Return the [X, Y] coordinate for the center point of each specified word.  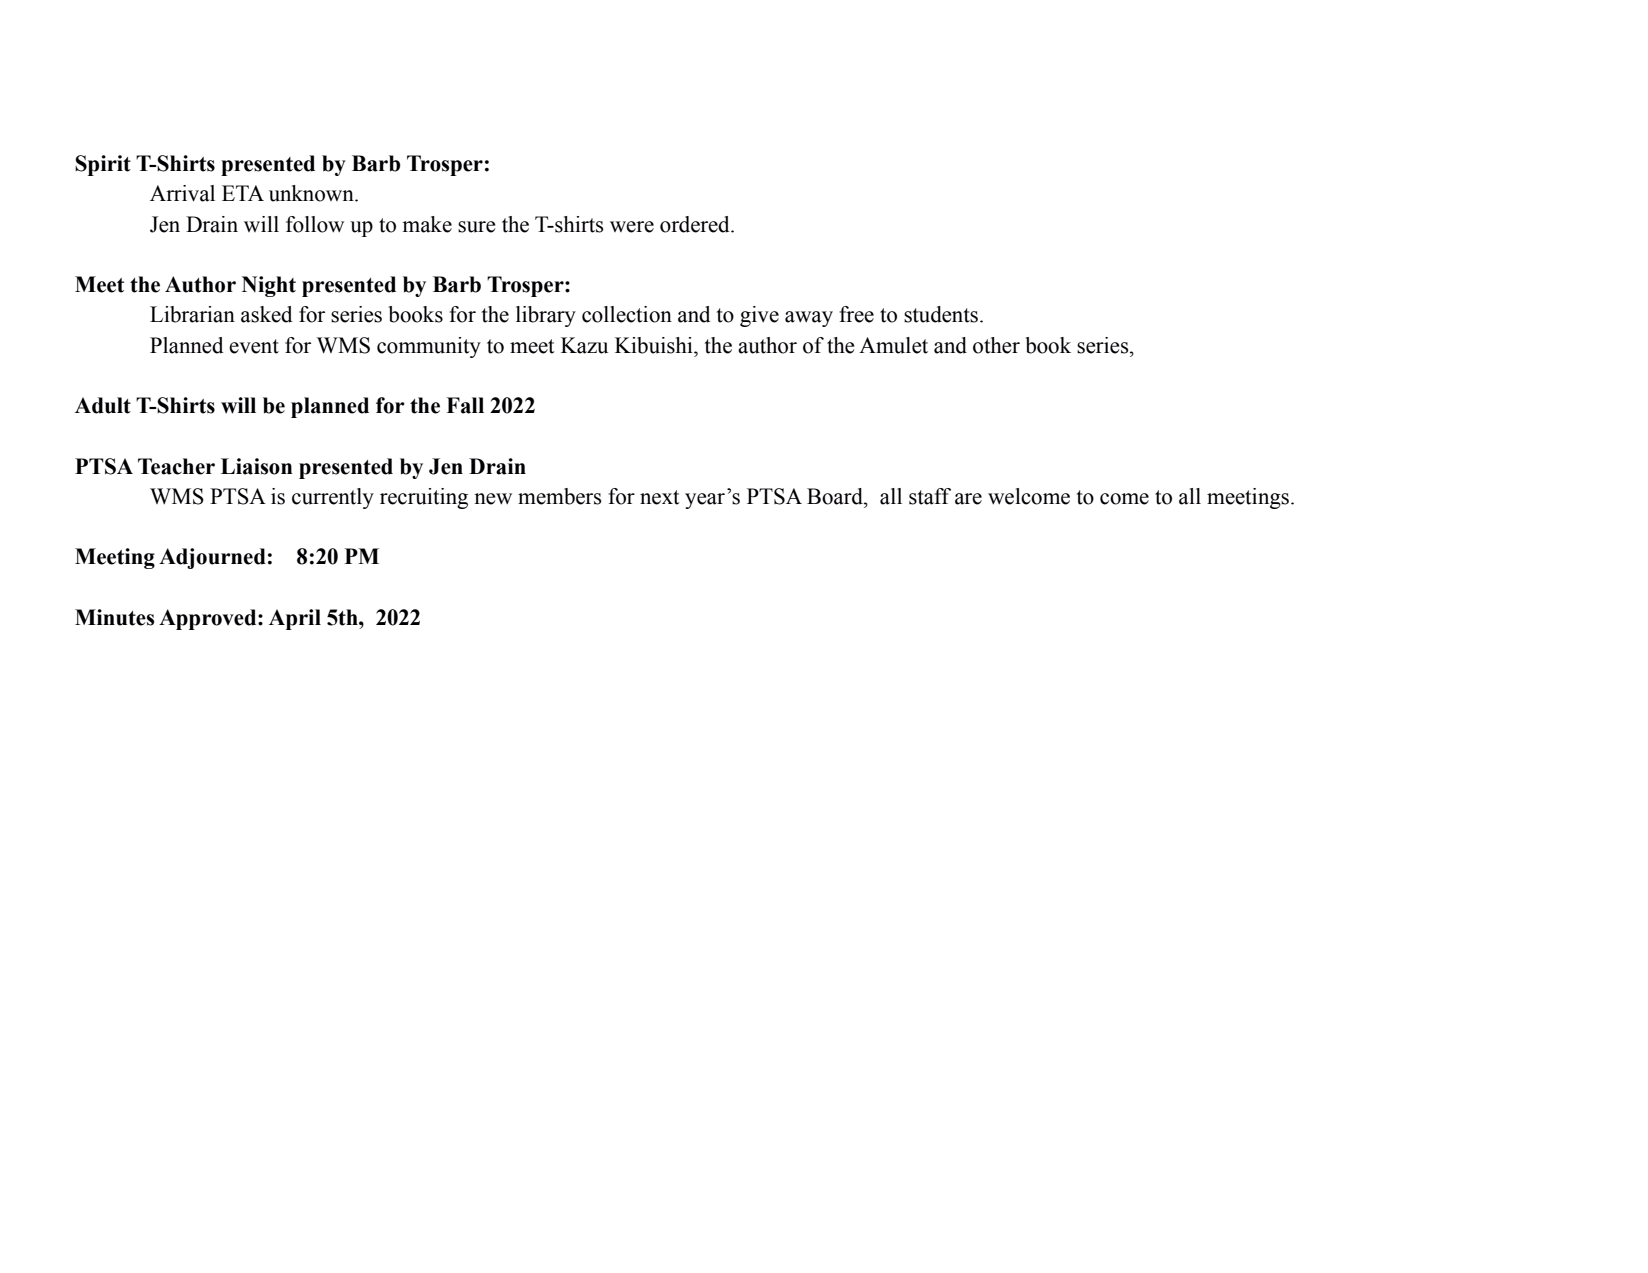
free [856, 314]
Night [269, 286]
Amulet [893, 345]
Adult [103, 405]
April [295, 619]
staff [930, 496]
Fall [465, 405]
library [546, 316]
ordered [696, 224]
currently [333, 498]
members [559, 496]
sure [476, 227]
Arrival [182, 193]
